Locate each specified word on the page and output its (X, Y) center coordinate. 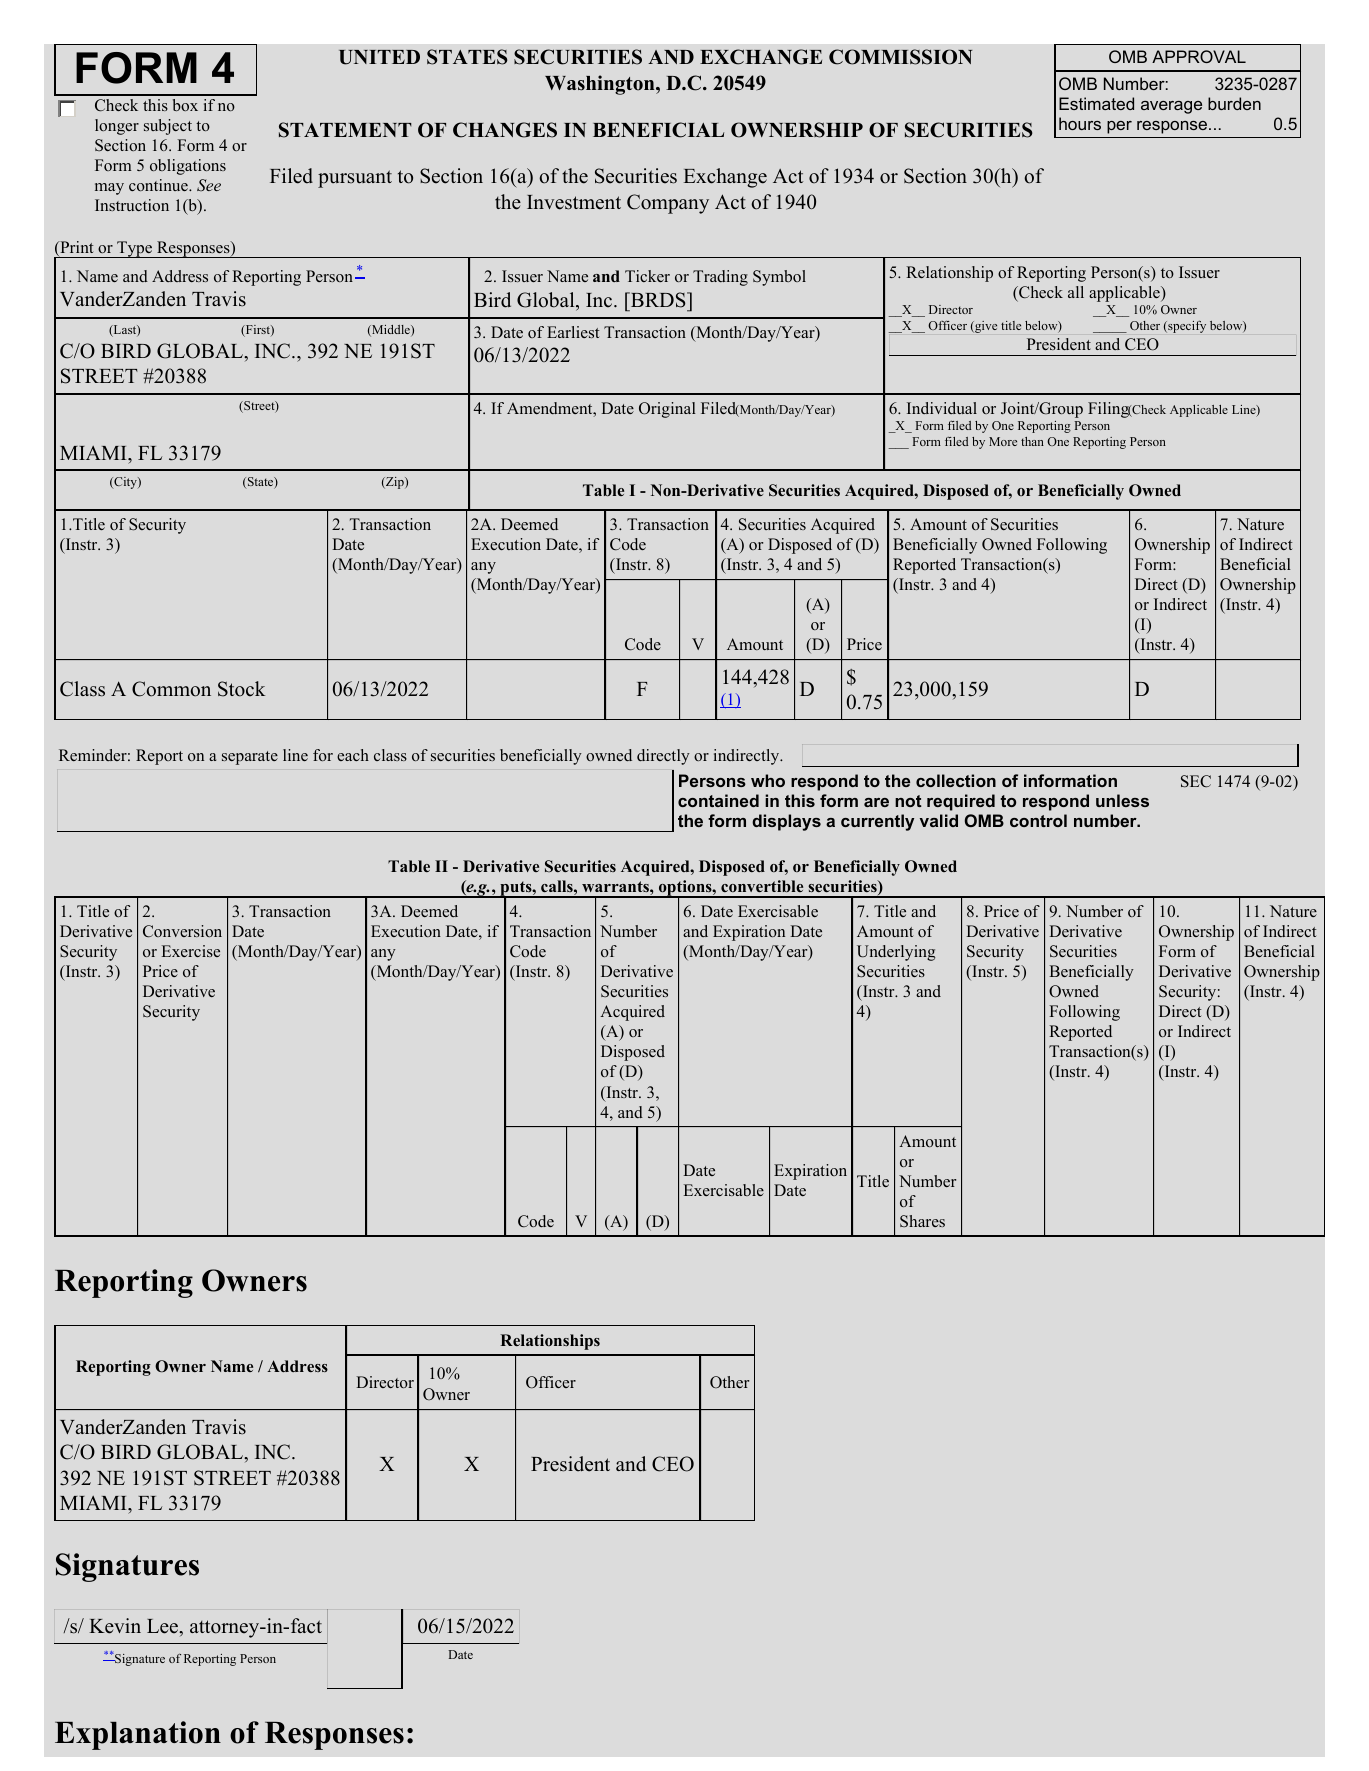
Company (668, 204)
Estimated (1096, 103)
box (185, 105)
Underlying (896, 953)
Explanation (138, 1735)
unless (1122, 800)
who (768, 780)
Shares (922, 1221)
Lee (164, 1627)
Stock (241, 689)
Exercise (191, 951)
